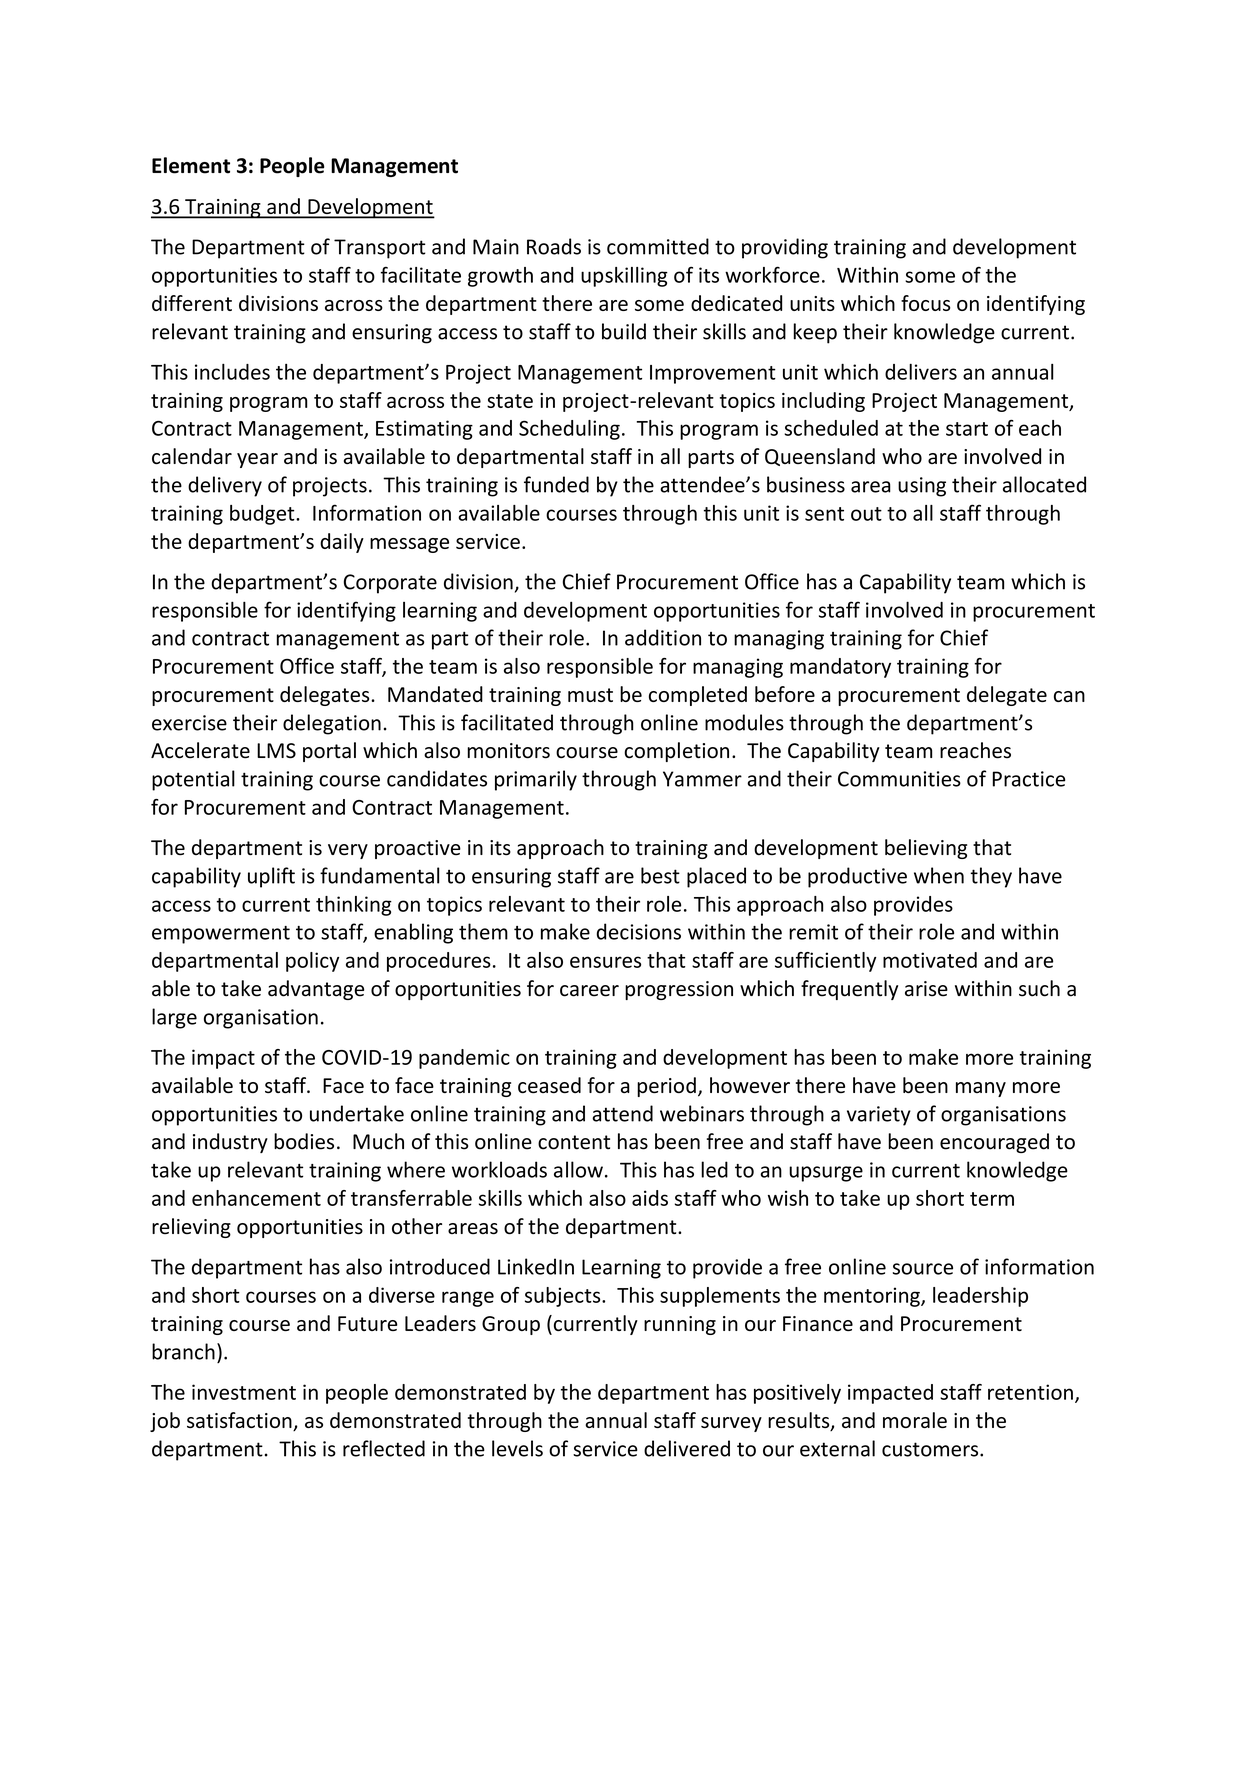 Image resolution: width=1248 pixels, height=1765 pixels. Describe the element at coordinates (316, 990) in the page. I see `advantage` at that location.
